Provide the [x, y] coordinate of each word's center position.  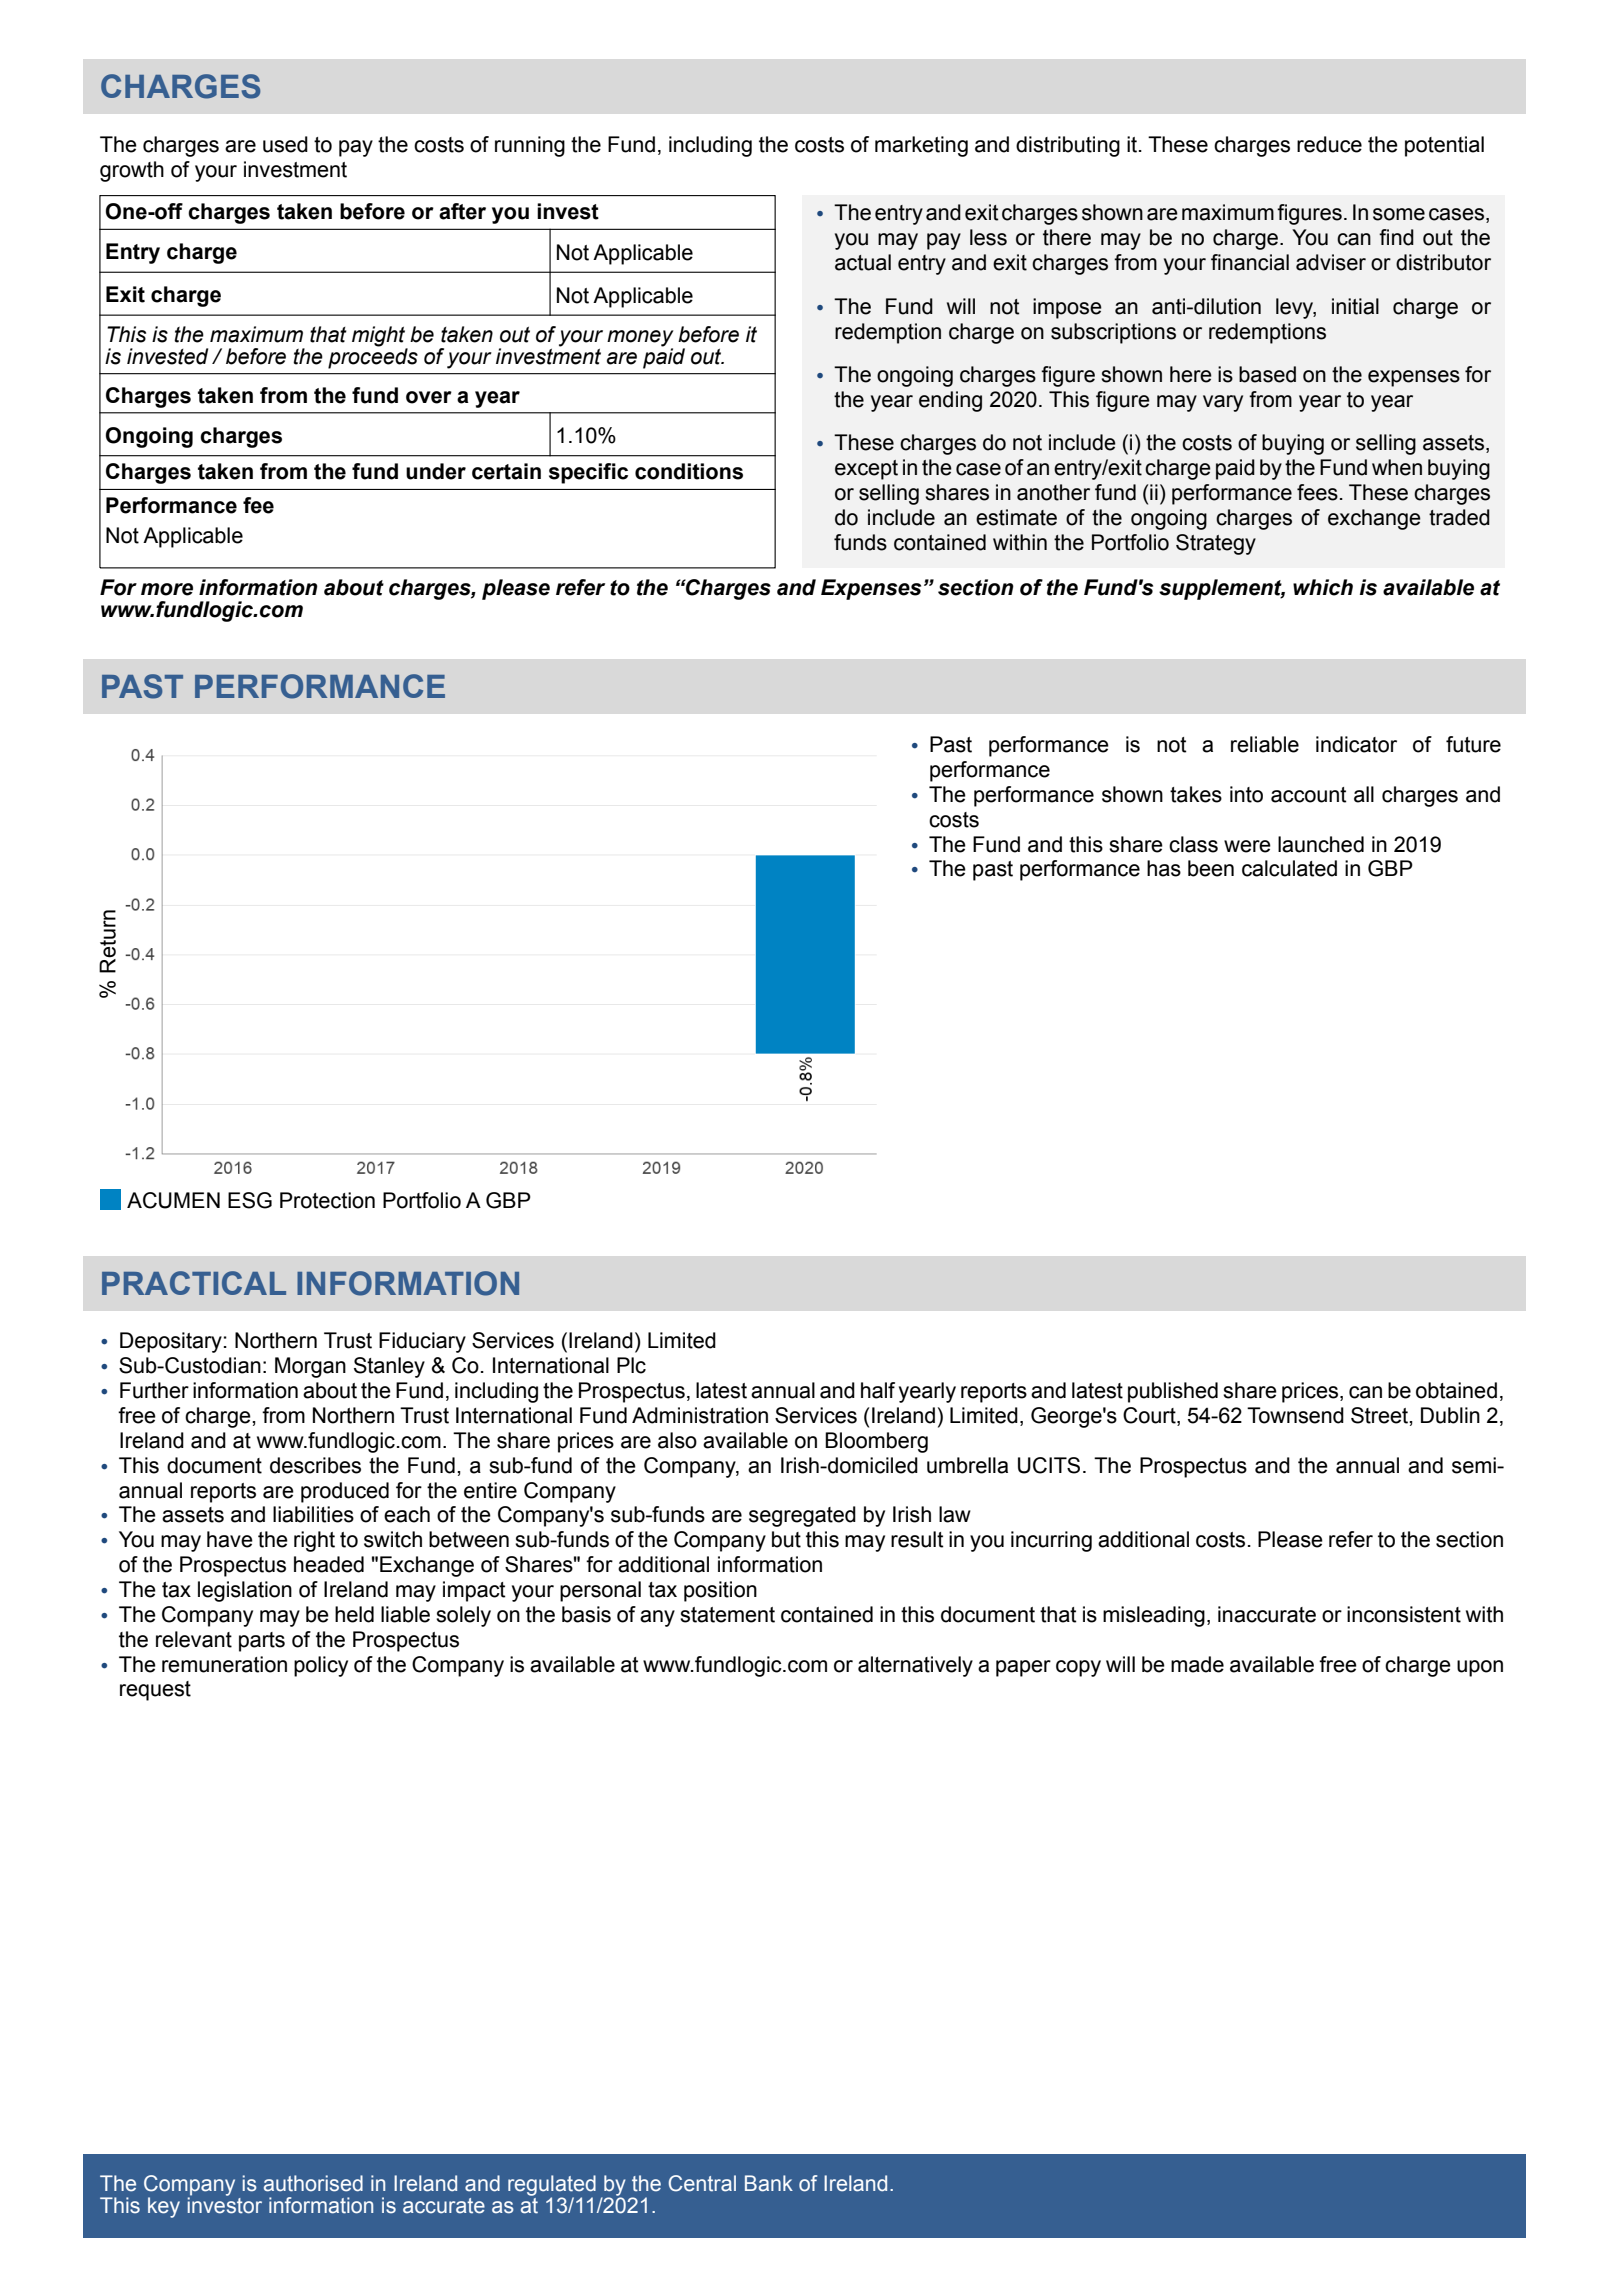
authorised [313, 2183]
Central [702, 2183]
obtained [1456, 1390]
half [878, 1390]
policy [321, 1666]
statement [727, 1615]
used [285, 144]
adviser [1331, 262]
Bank [769, 2183]
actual [863, 262]
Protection [327, 1200]
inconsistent [1404, 1614]
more [167, 589]
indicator [1356, 744]
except [866, 470]
